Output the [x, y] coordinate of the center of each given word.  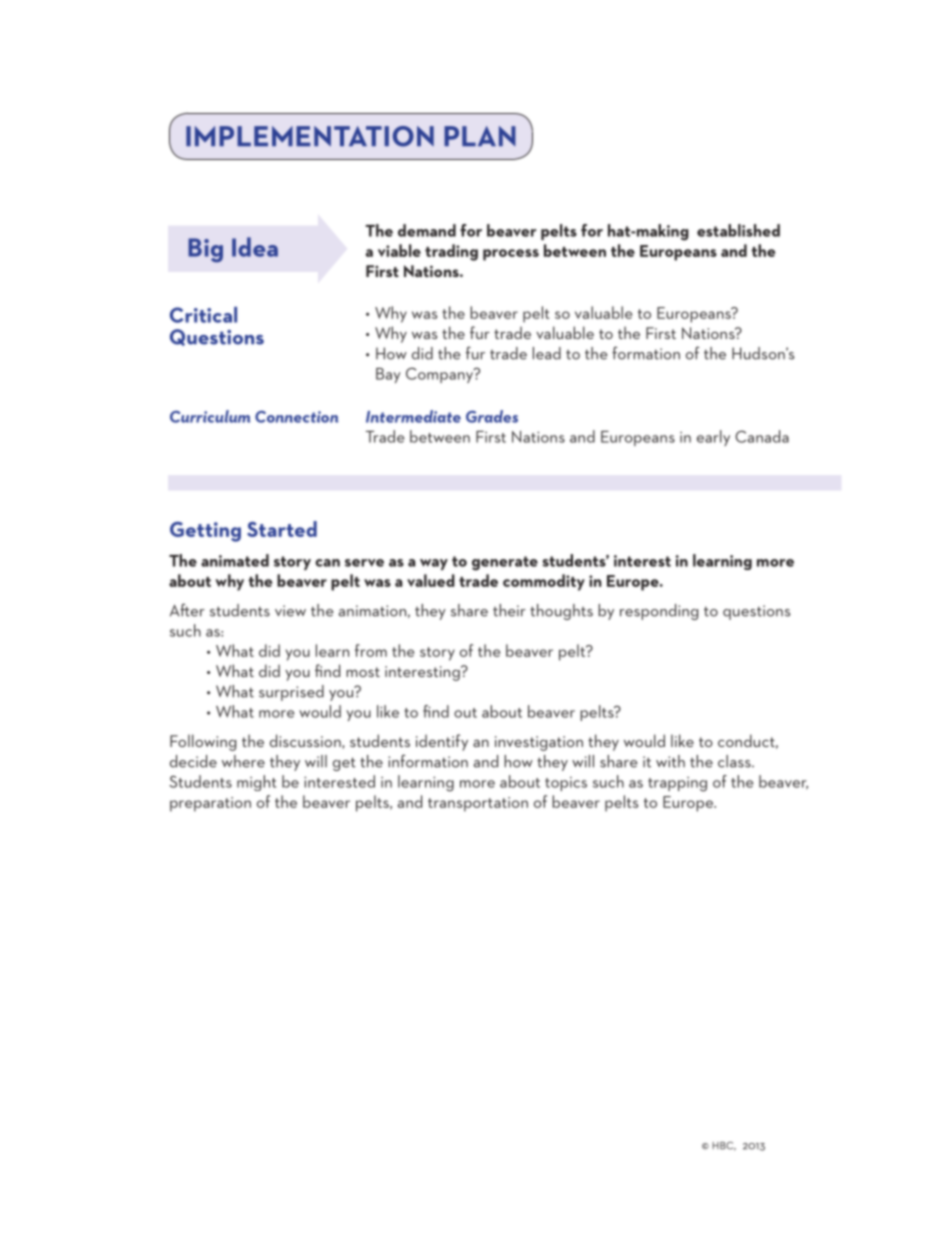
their [509, 610]
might [256, 783]
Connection [296, 417]
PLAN [480, 136]
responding [659, 612]
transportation [478, 804]
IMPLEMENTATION [310, 136]
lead [547, 353]
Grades [492, 416]
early [713, 438]
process [511, 255]
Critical [203, 315]
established [738, 230]
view [290, 611]
